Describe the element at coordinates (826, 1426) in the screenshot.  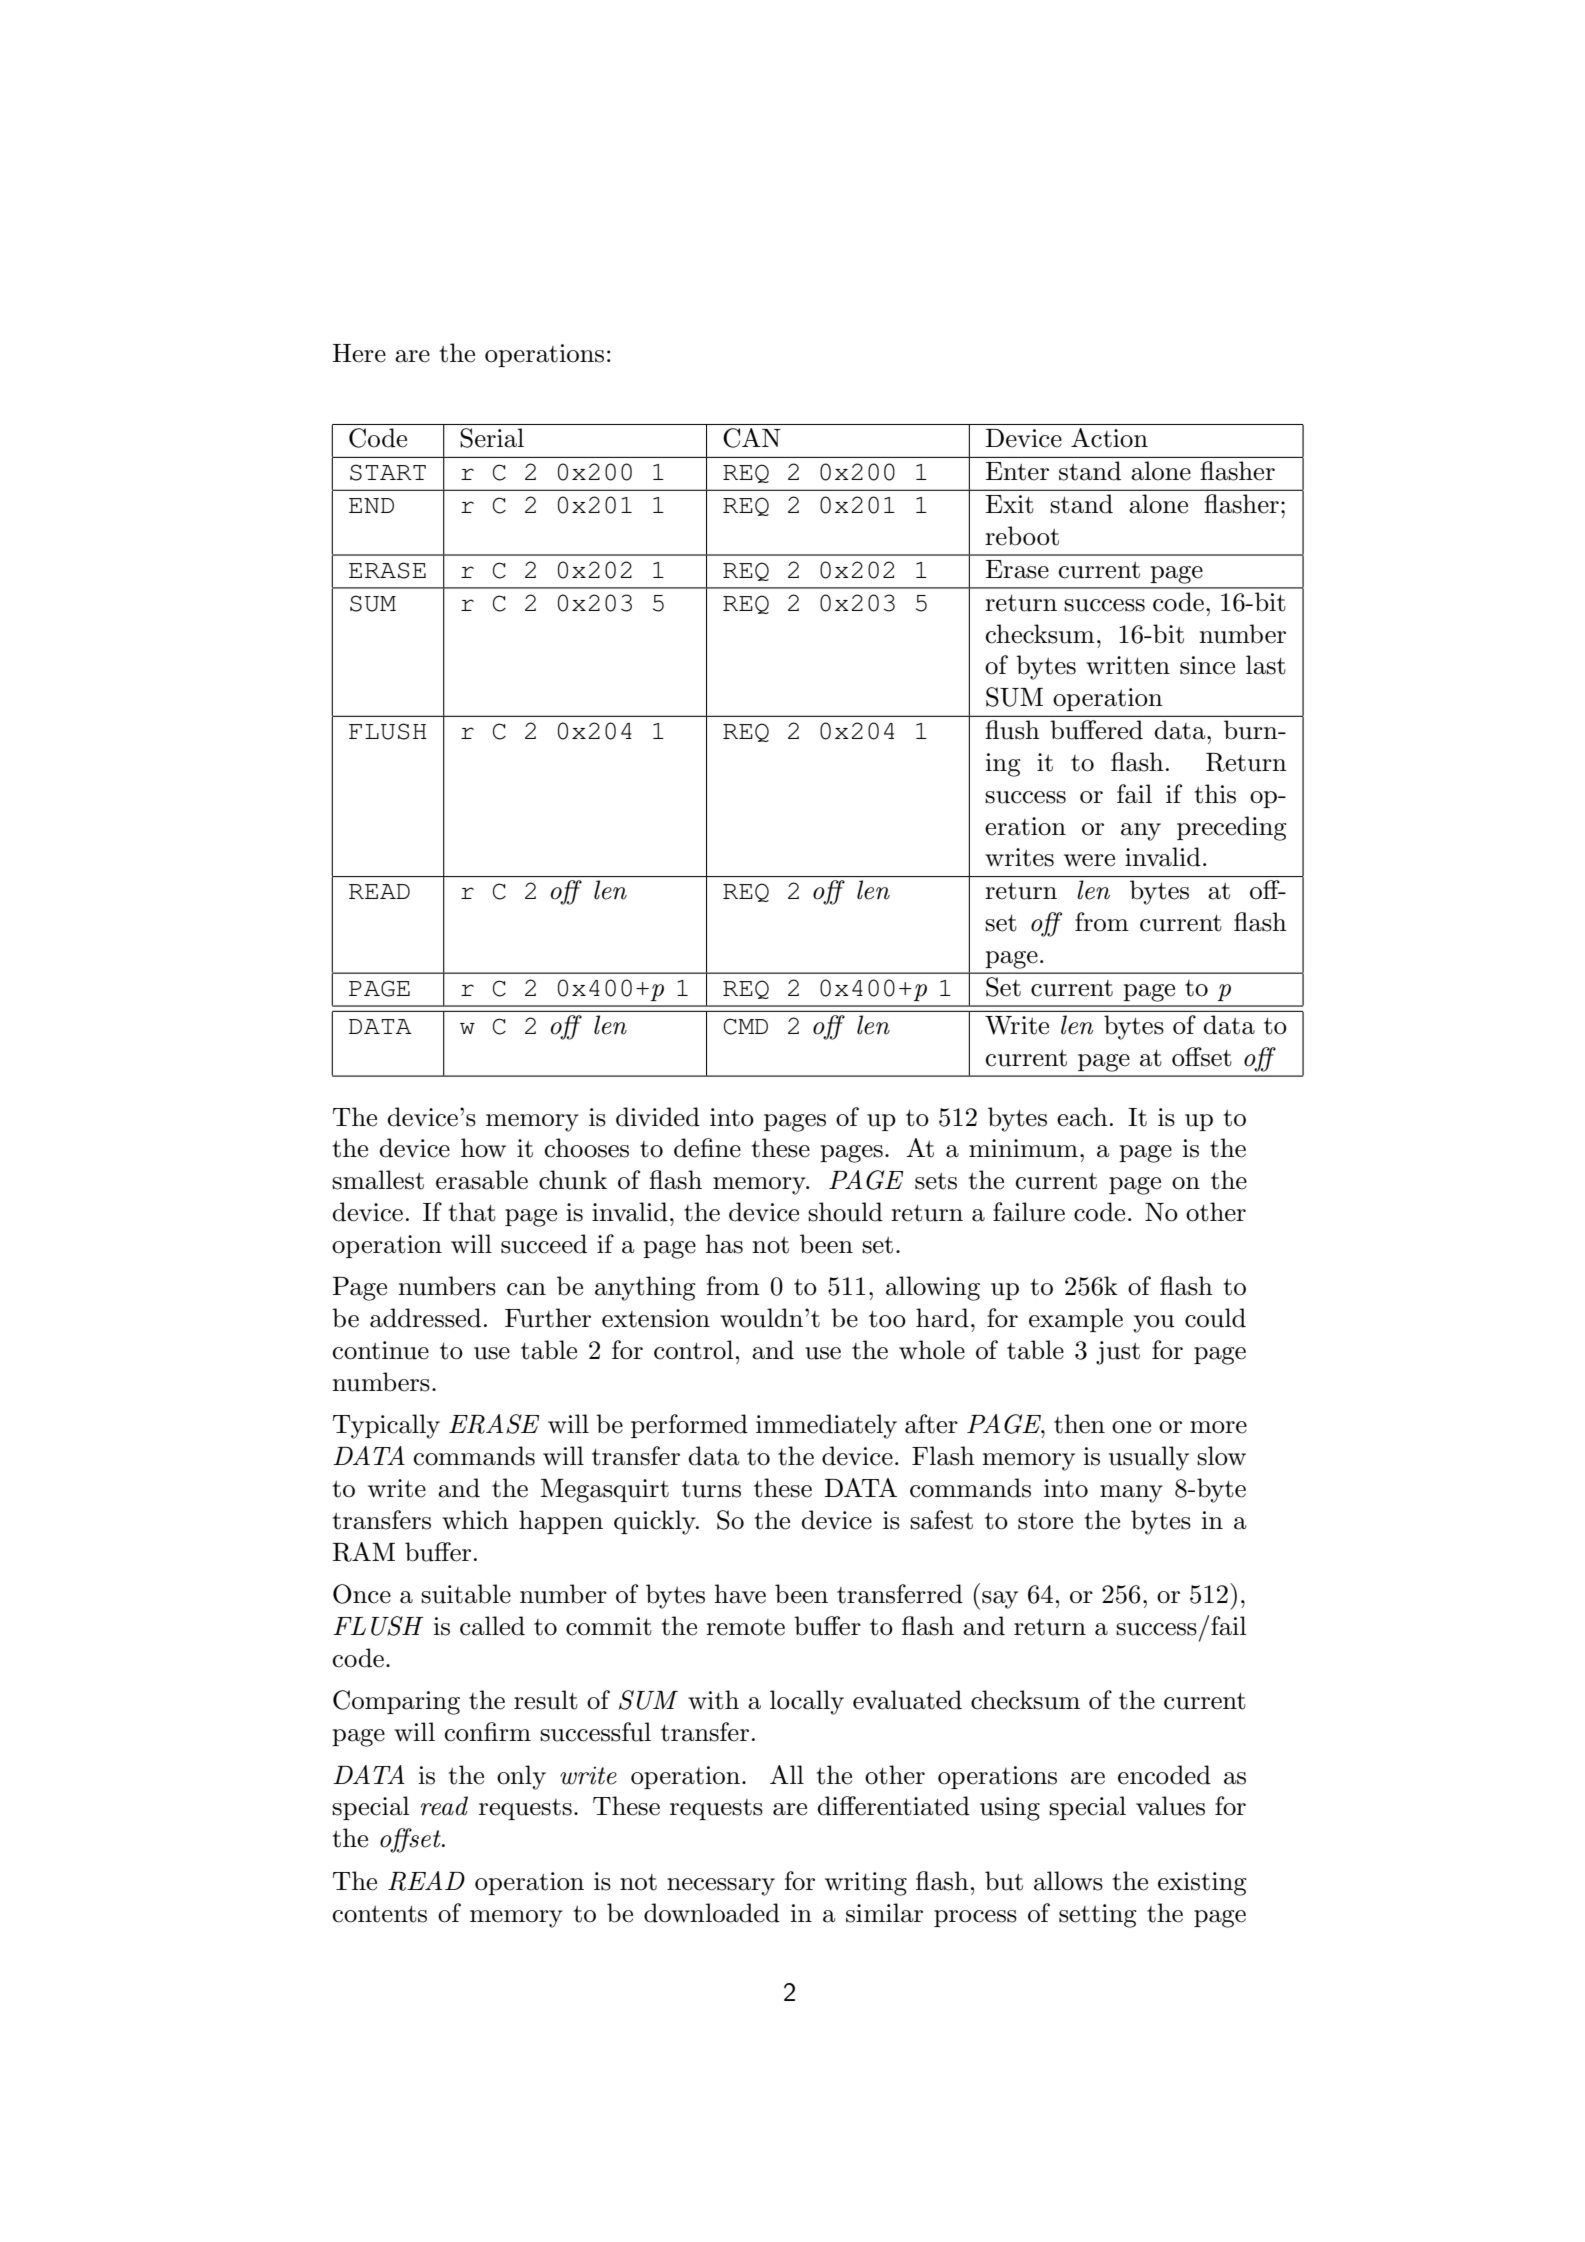
I see `immediately` at that location.
